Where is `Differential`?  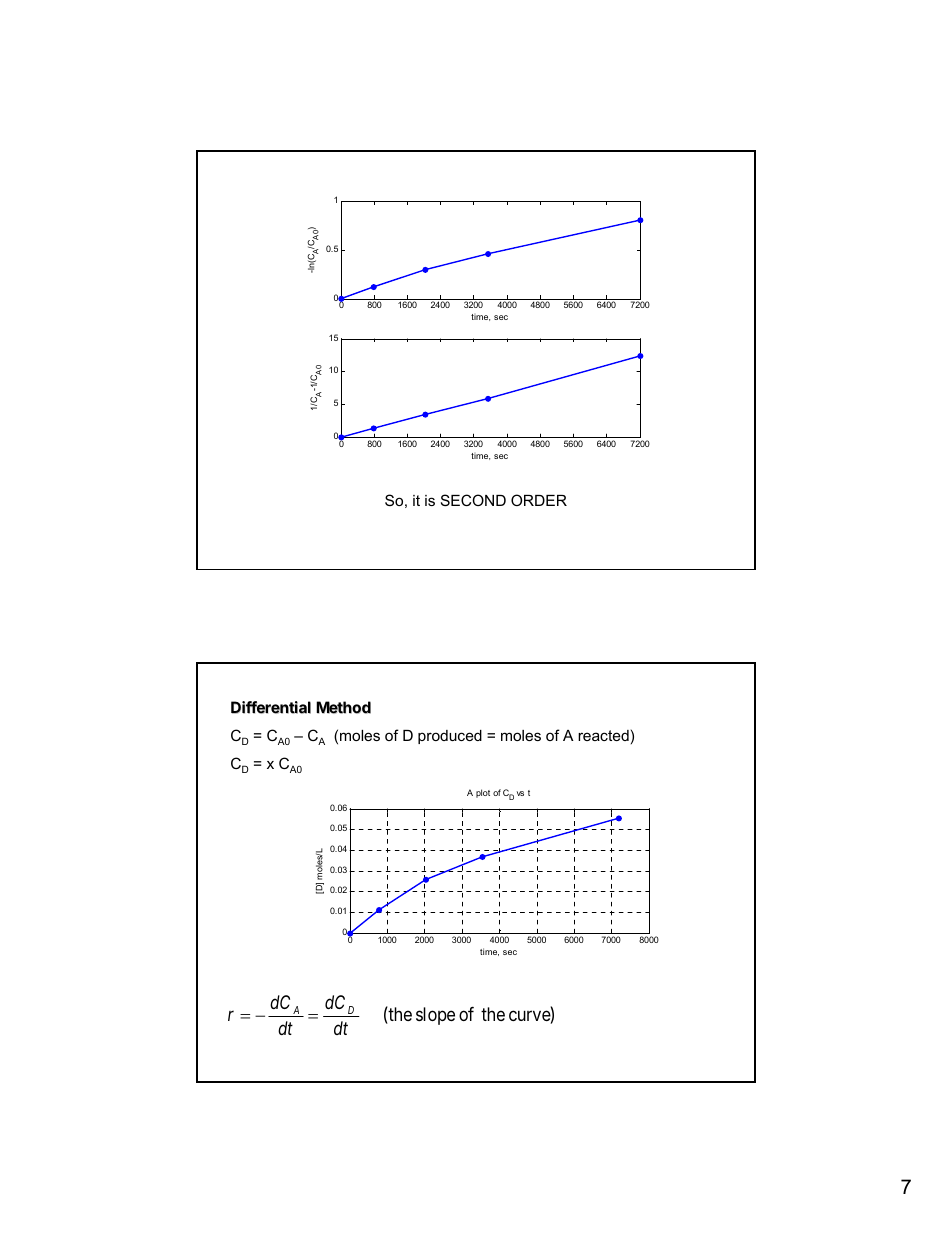
Differential is located at coordinates (271, 707).
